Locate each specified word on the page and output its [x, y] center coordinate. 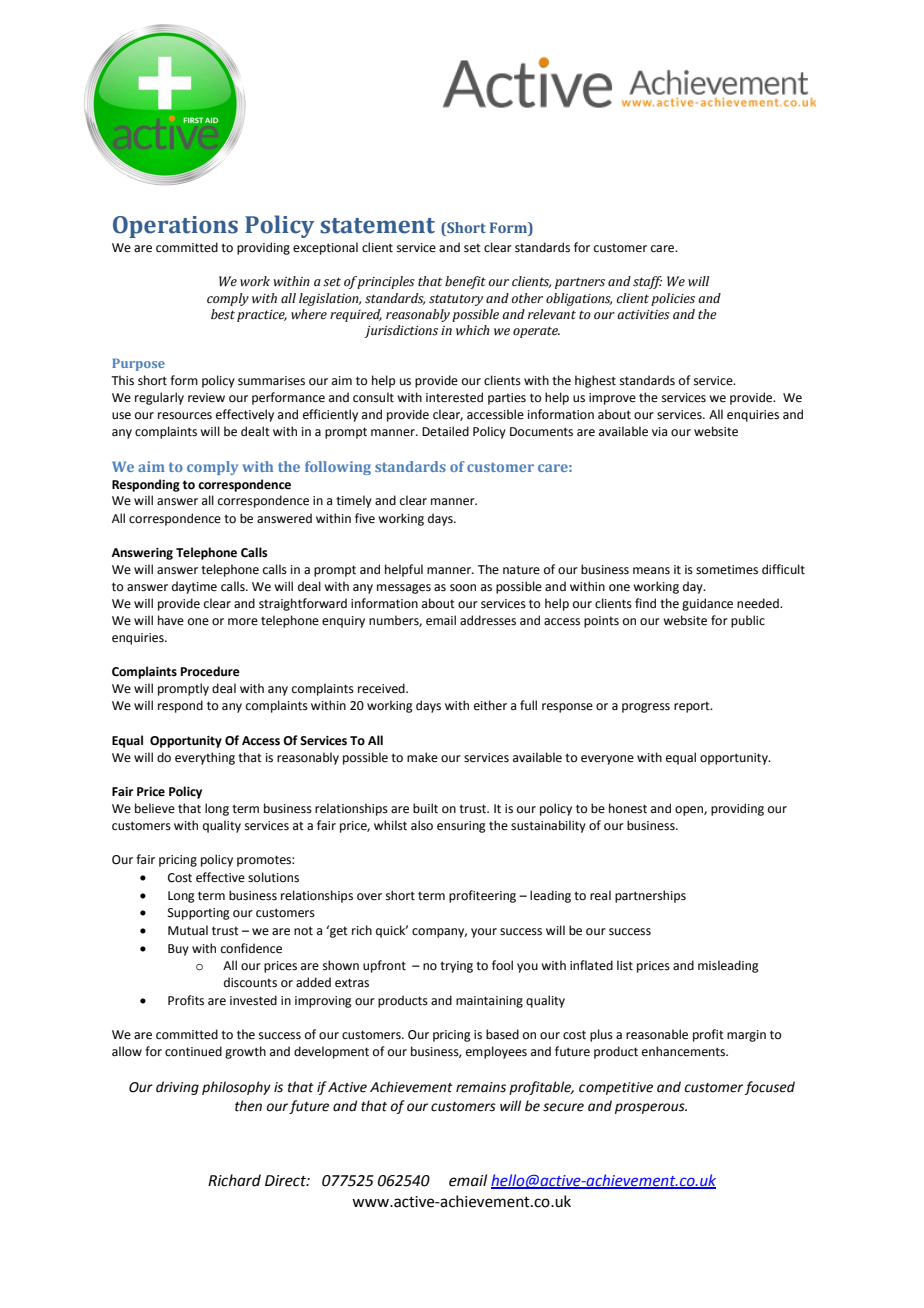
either [490, 705]
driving [177, 1088]
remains [481, 1087]
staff [647, 282]
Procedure [210, 671]
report [693, 707]
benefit [465, 282]
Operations [175, 227]
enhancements [685, 1051]
